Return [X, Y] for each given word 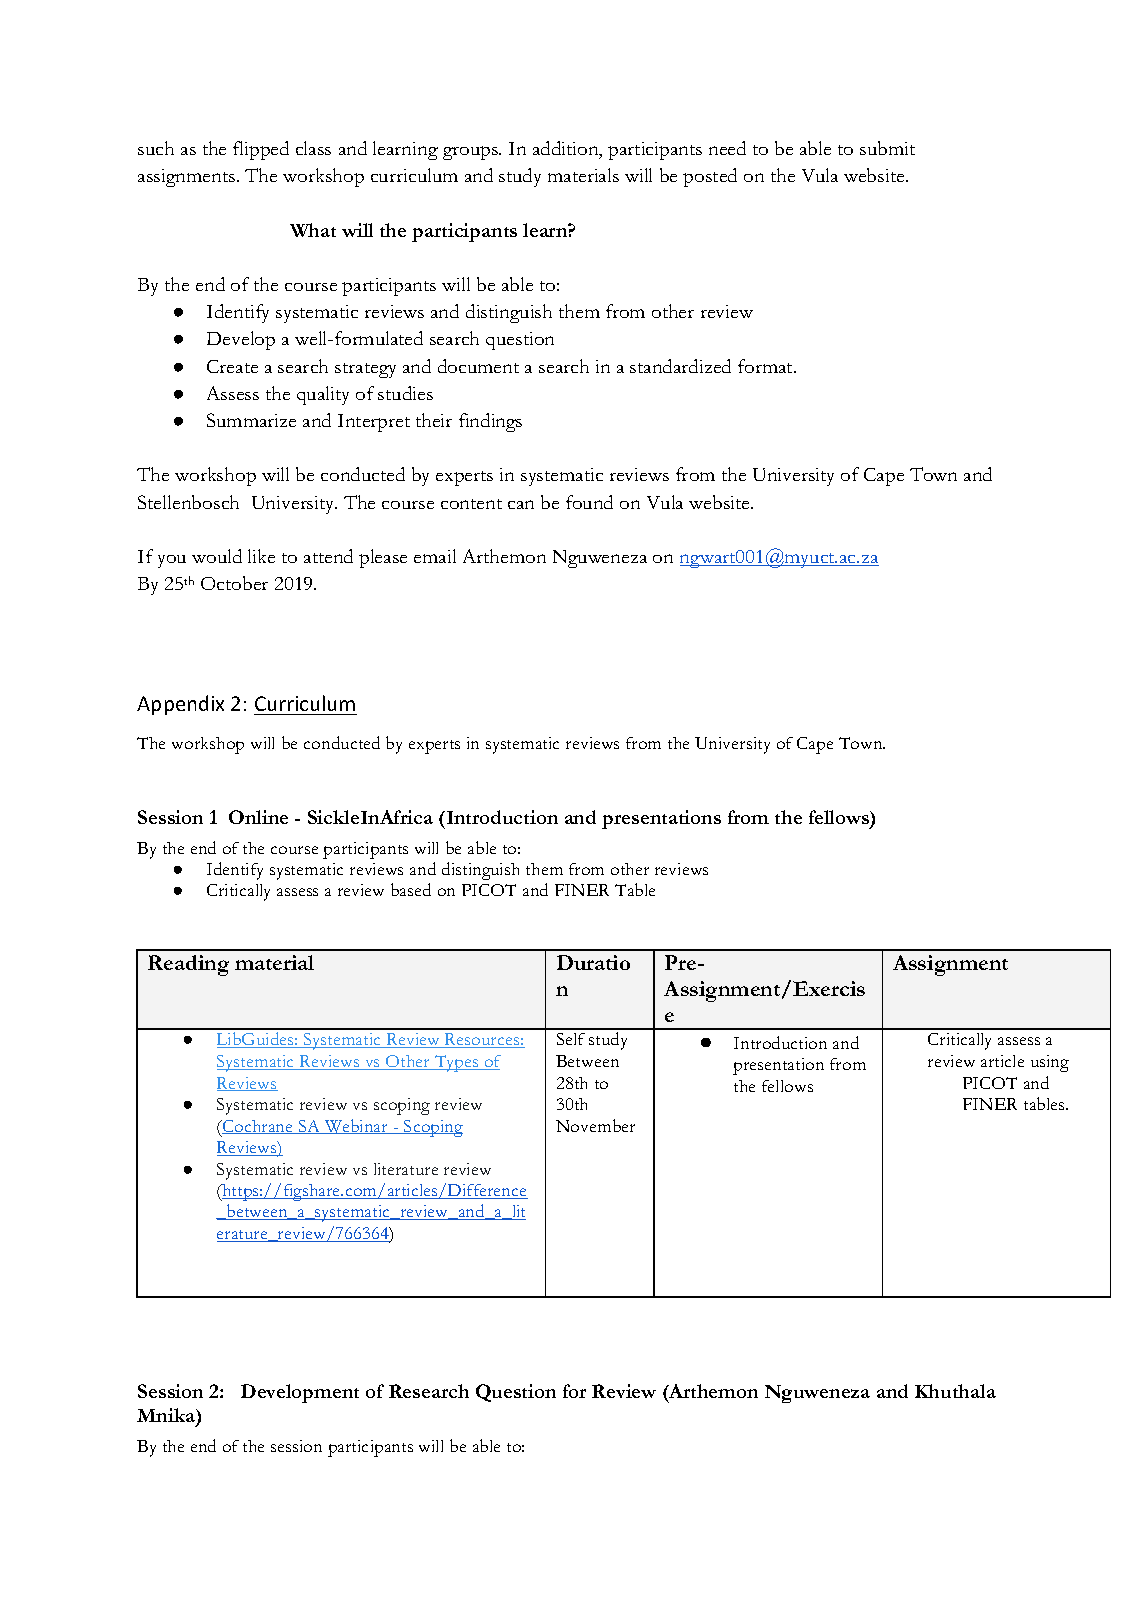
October [234, 583]
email [435, 556]
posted [710, 177]
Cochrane [258, 1127]
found [589, 502]
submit [887, 148]
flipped [261, 150]
